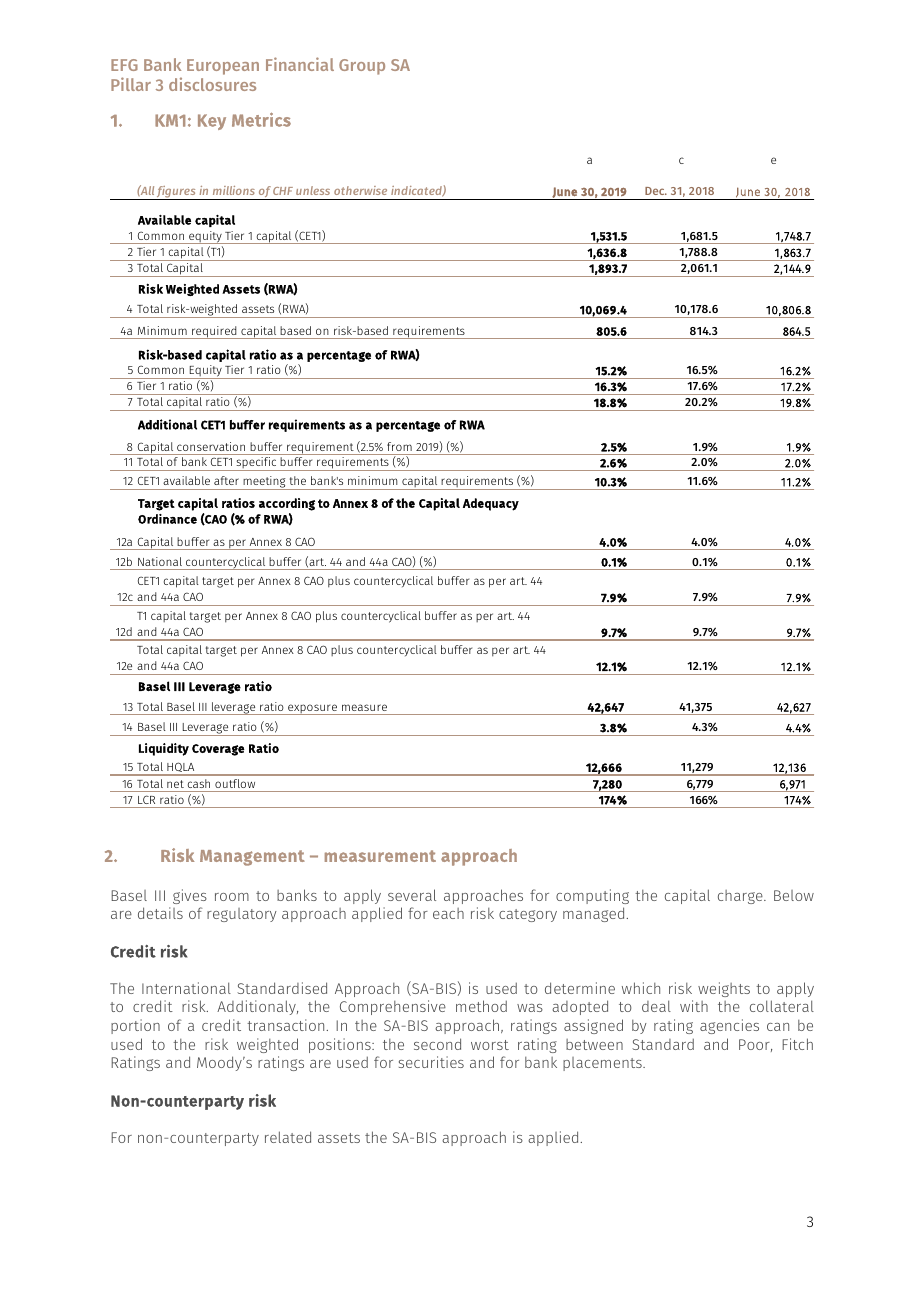 The height and width of the page is (1308, 924). What do you see at coordinates (362, 67) in the page?
I see `Group` at bounding box center [362, 67].
